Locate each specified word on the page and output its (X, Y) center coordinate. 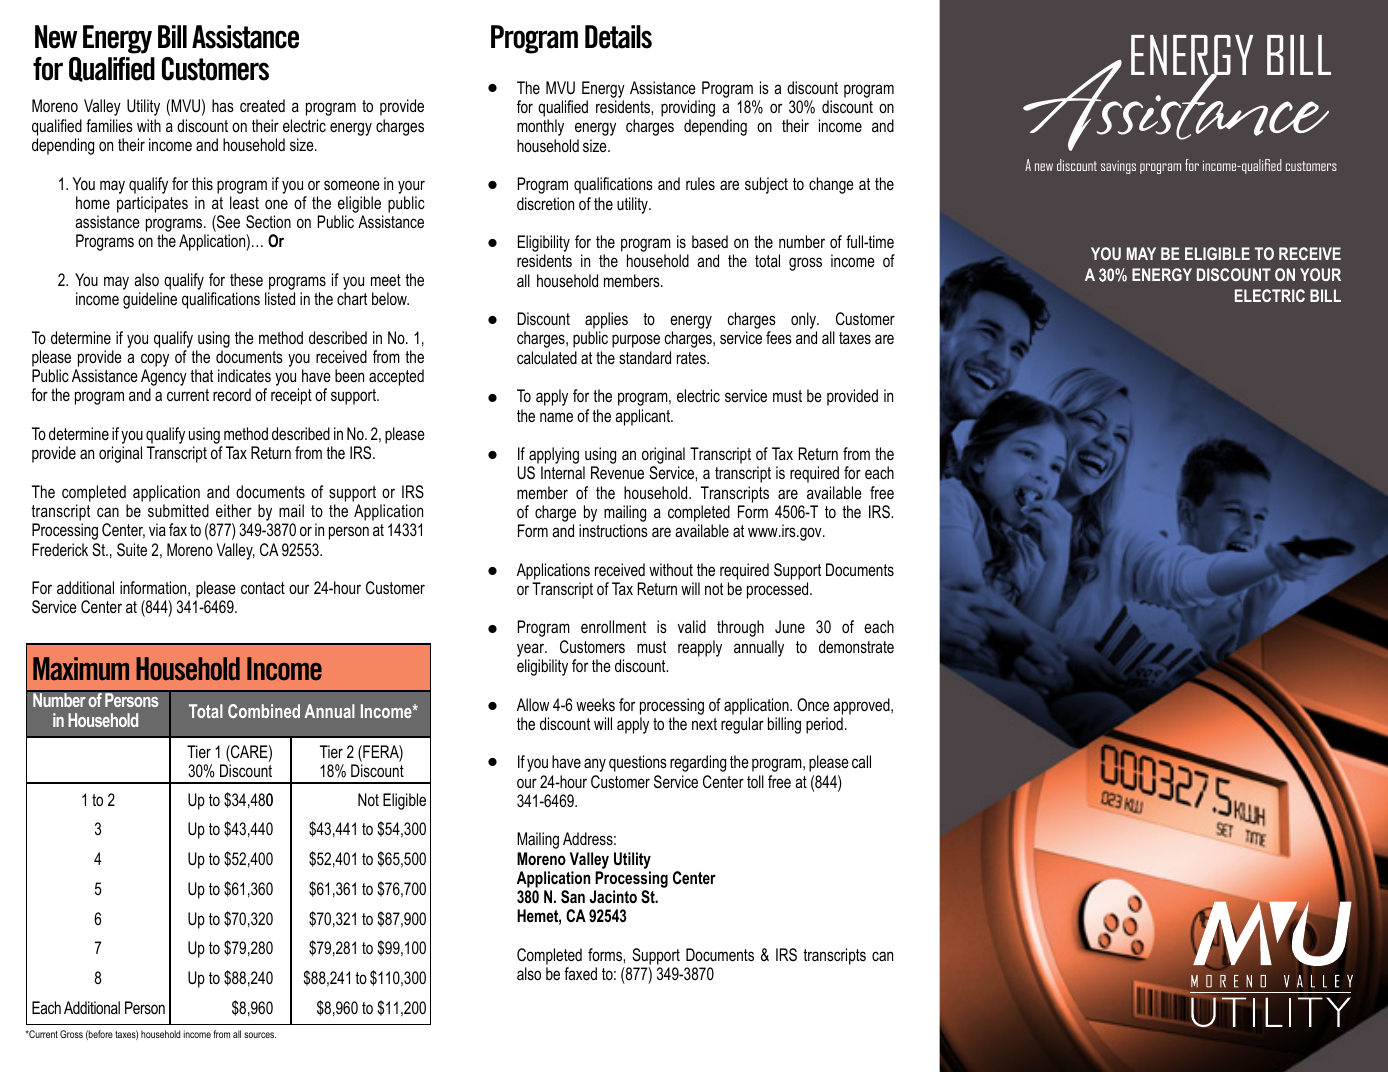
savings (1118, 167)
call (861, 761)
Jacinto (613, 896)
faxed (580, 973)
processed (779, 590)
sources (260, 1035)
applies (606, 322)
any (595, 765)
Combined (264, 711)
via (157, 529)
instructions (613, 530)
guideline (150, 300)
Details (618, 37)
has (223, 105)
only (805, 322)
